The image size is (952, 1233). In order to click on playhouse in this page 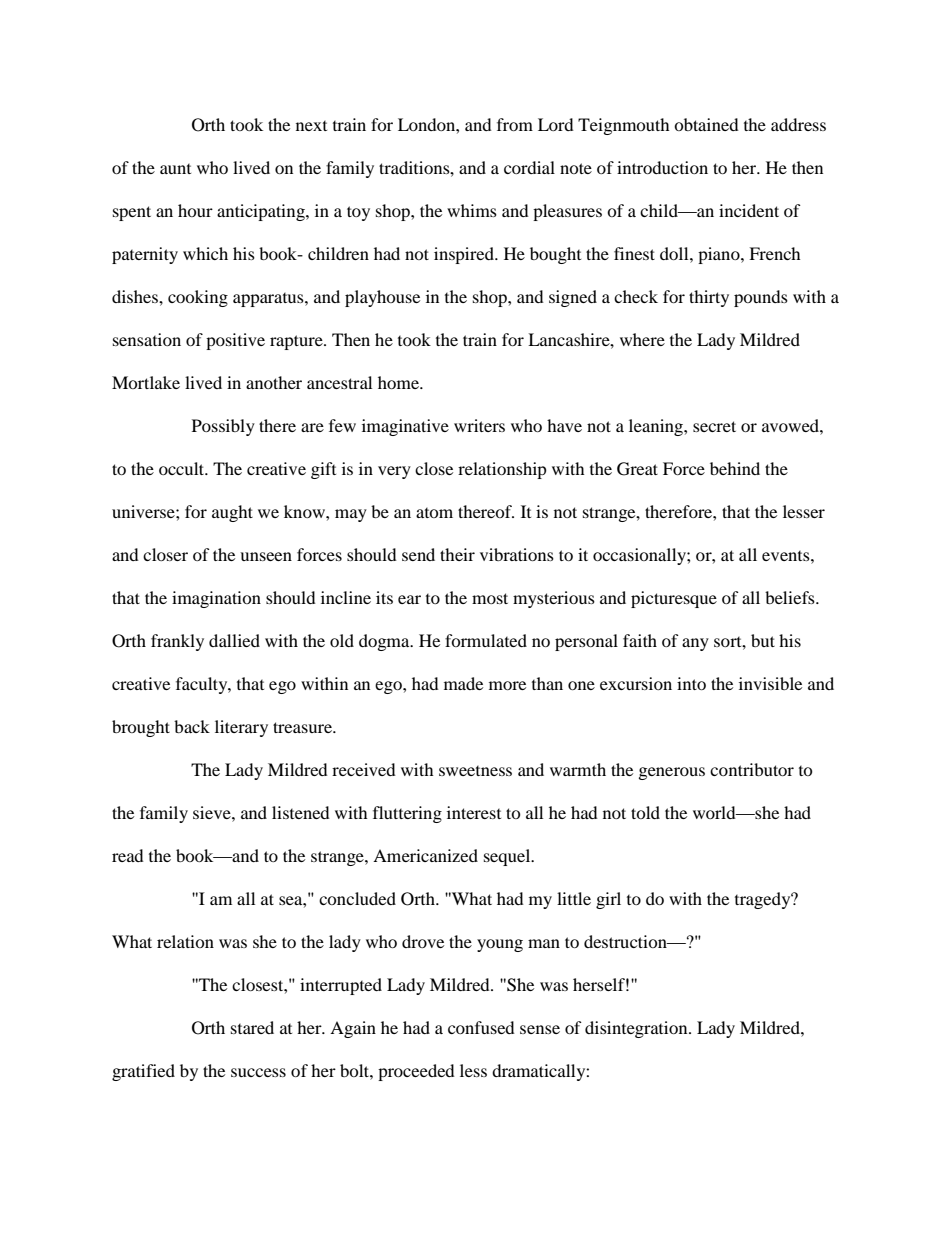, I will do `click(382, 298)`.
